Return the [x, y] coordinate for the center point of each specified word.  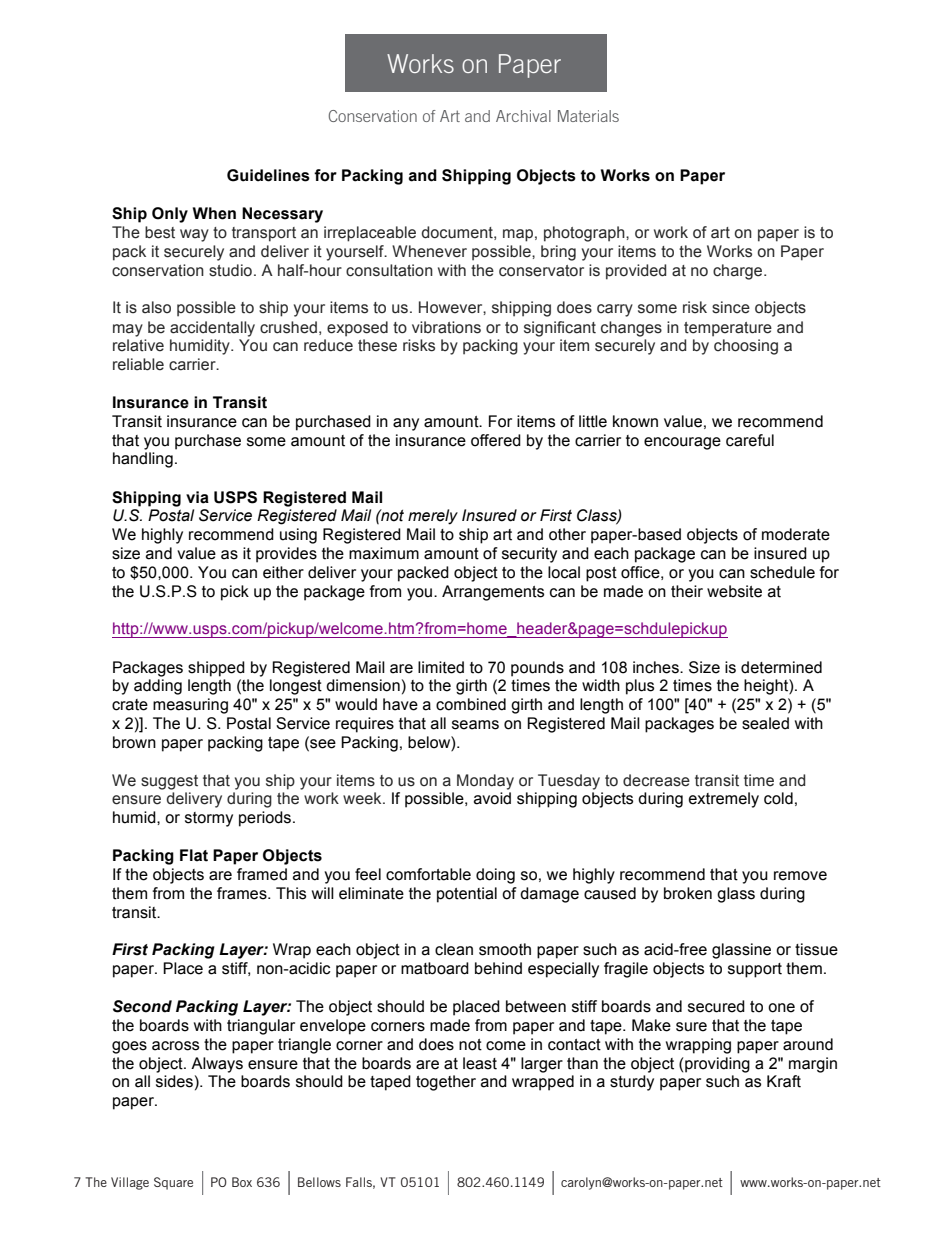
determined [781, 667]
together [446, 1083]
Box [242, 1182]
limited [441, 667]
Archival [523, 116]
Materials [588, 116]
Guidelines [268, 175]
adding [158, 687]
